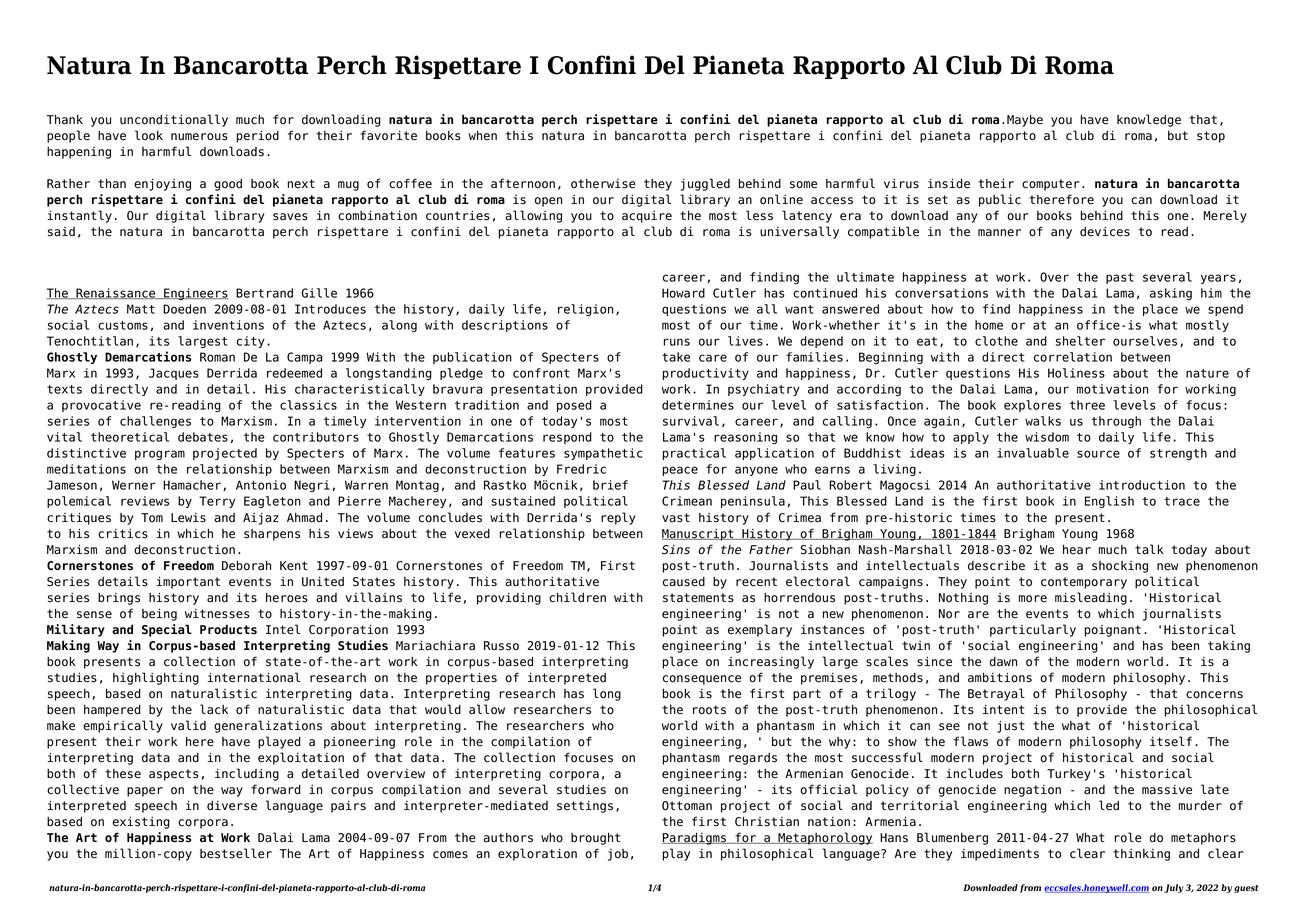 The image size is (1308, 924). Describe the element at coordinates (676, 518) in the screenshot. I see `vast` at that location.
